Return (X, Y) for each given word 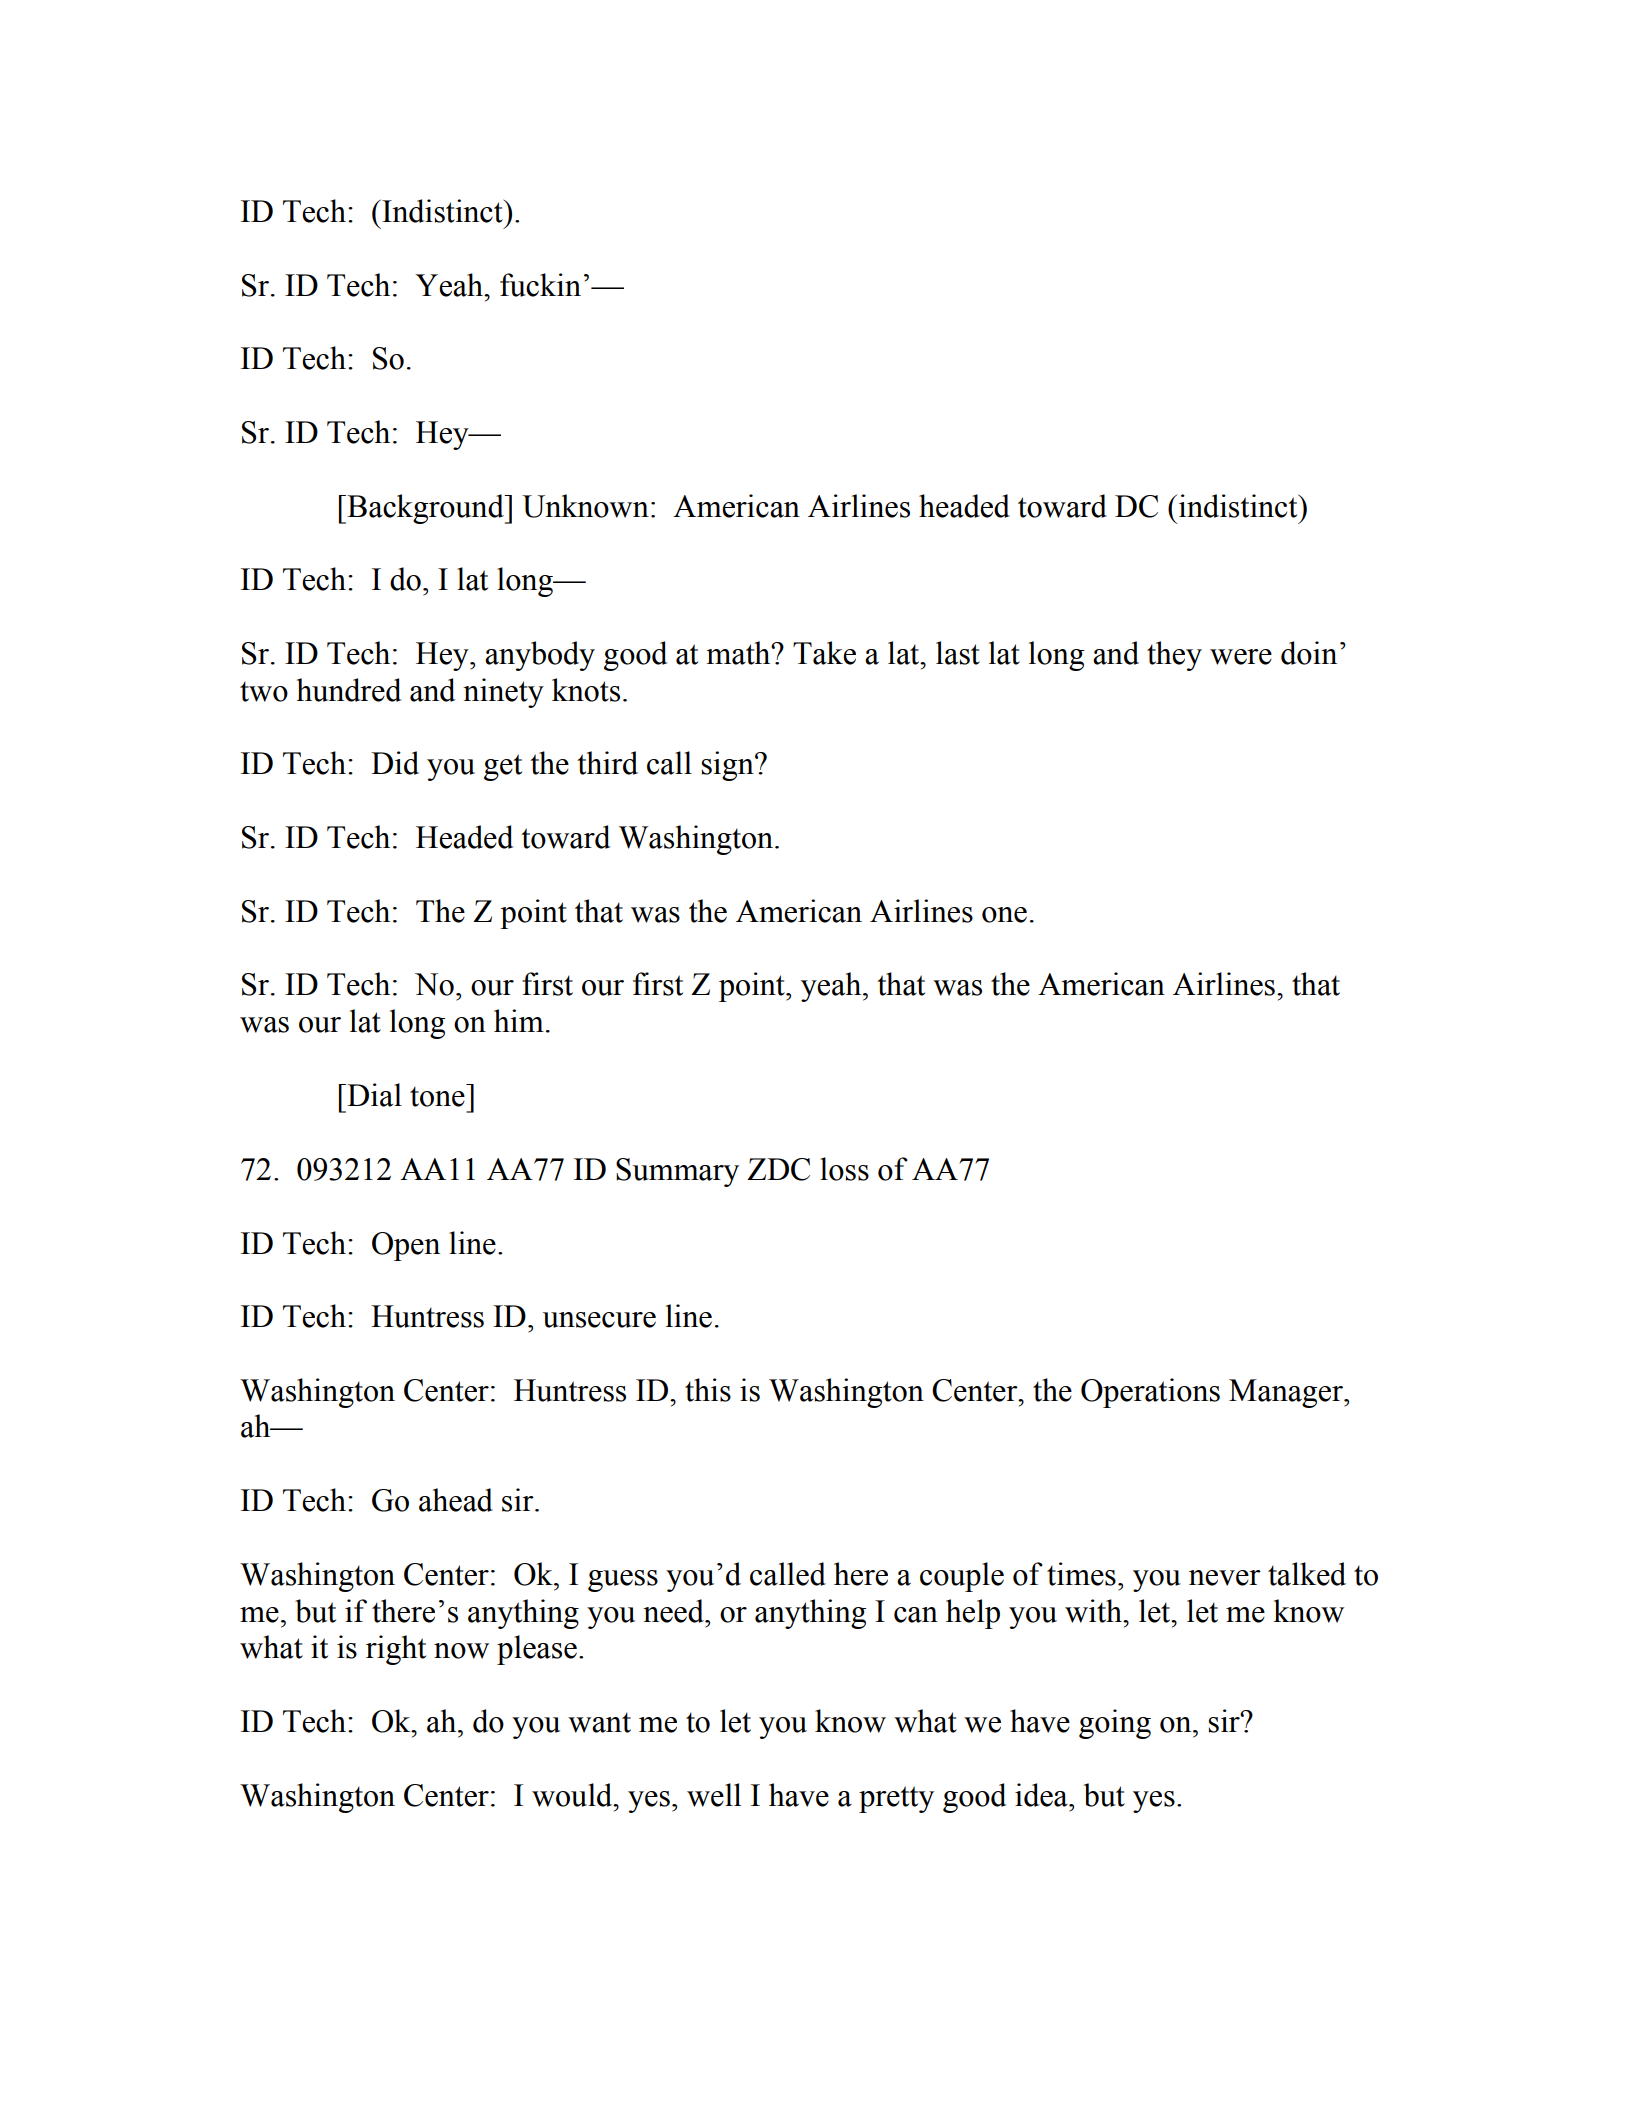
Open (406, 1246)
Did (395, 763)
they (1174, 656)
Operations (1150, 1393)
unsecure (599, 1320)
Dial (373, 1095)
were (1241, 657)
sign (729, 766)
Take (824, 653)
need (674, 1611)
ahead (456, 1500)
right (396, 1650)
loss (844, 1169)
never (1225, 1578)
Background (425, 509)
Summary (677, 1172)
